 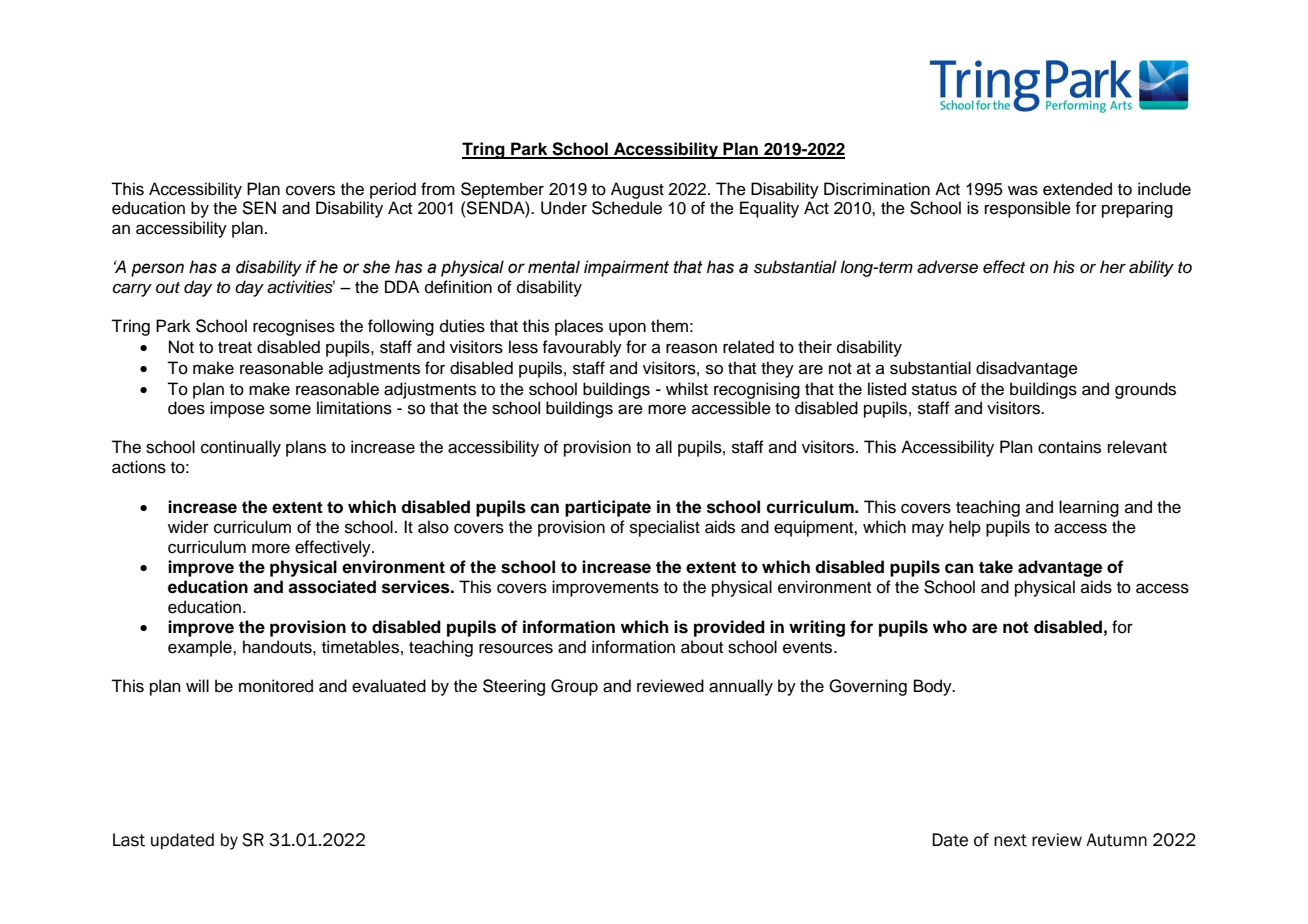 What do you see at coordinates (129, 840) in the image?
I see `Last` at bounding box center [129, 840].
